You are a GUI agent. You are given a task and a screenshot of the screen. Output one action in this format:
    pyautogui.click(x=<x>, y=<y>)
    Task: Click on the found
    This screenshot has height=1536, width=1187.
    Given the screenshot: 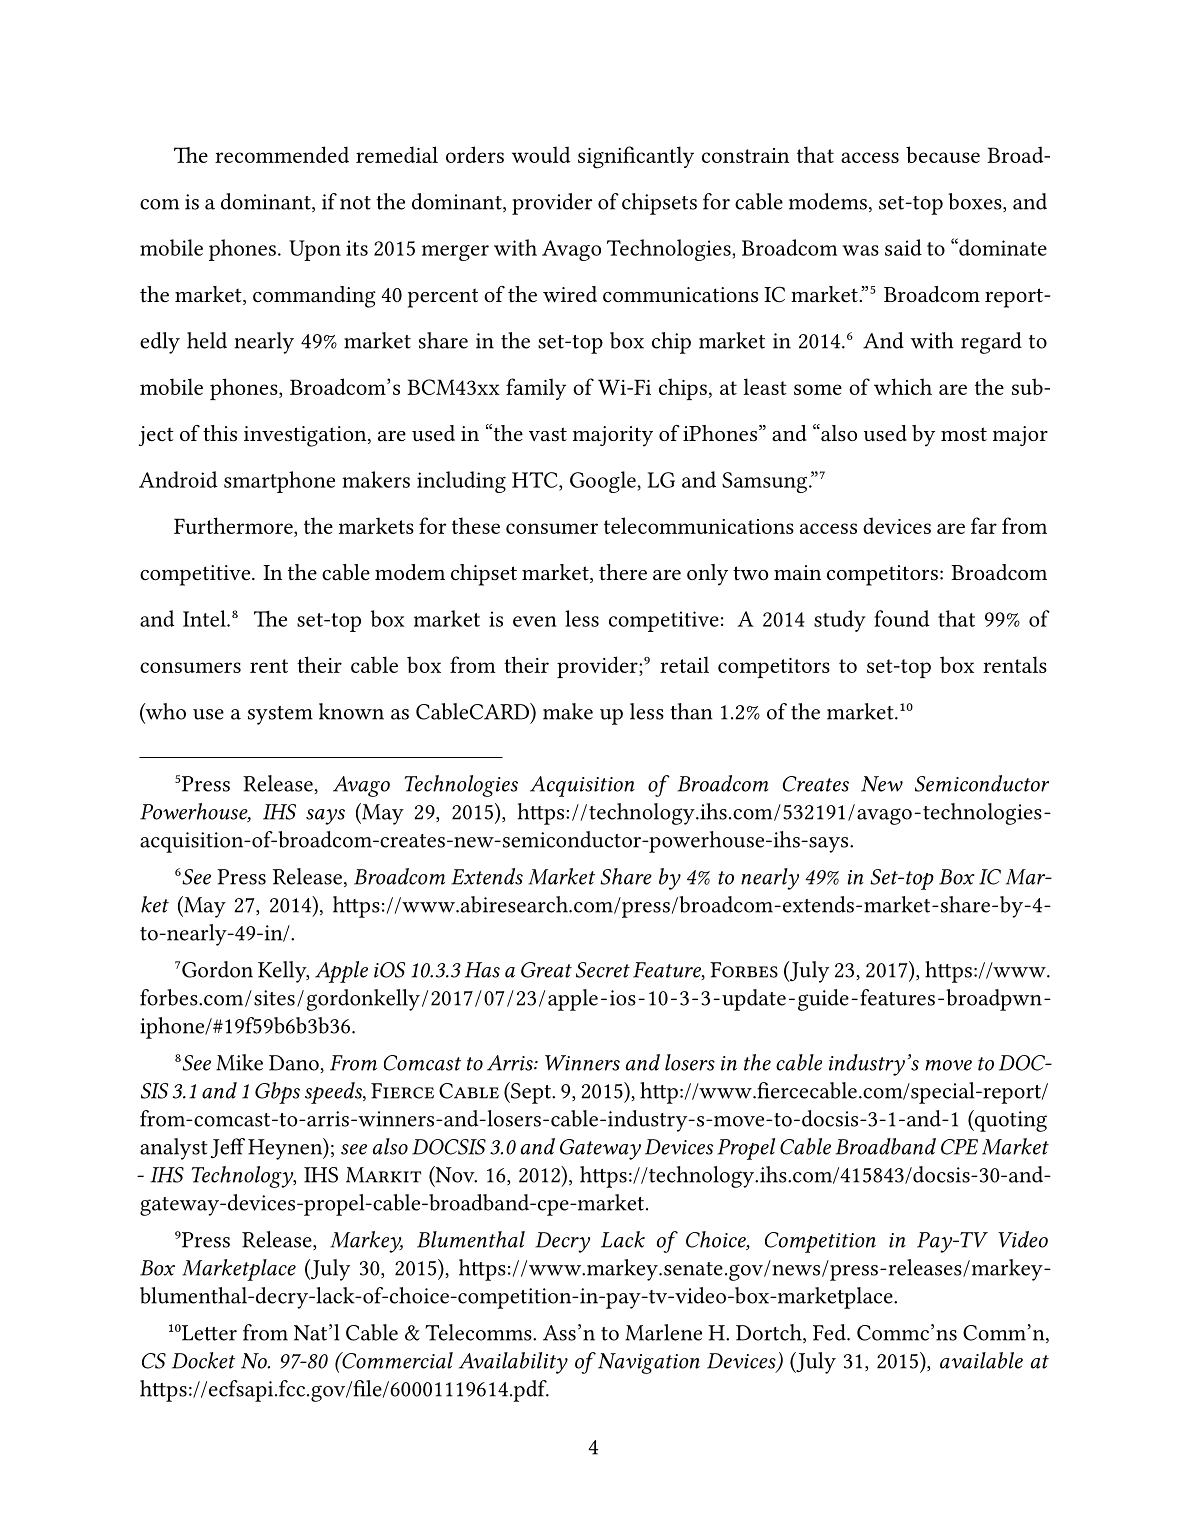 What is the action you would take?
    pyautogui.click(x=901, y=618)
